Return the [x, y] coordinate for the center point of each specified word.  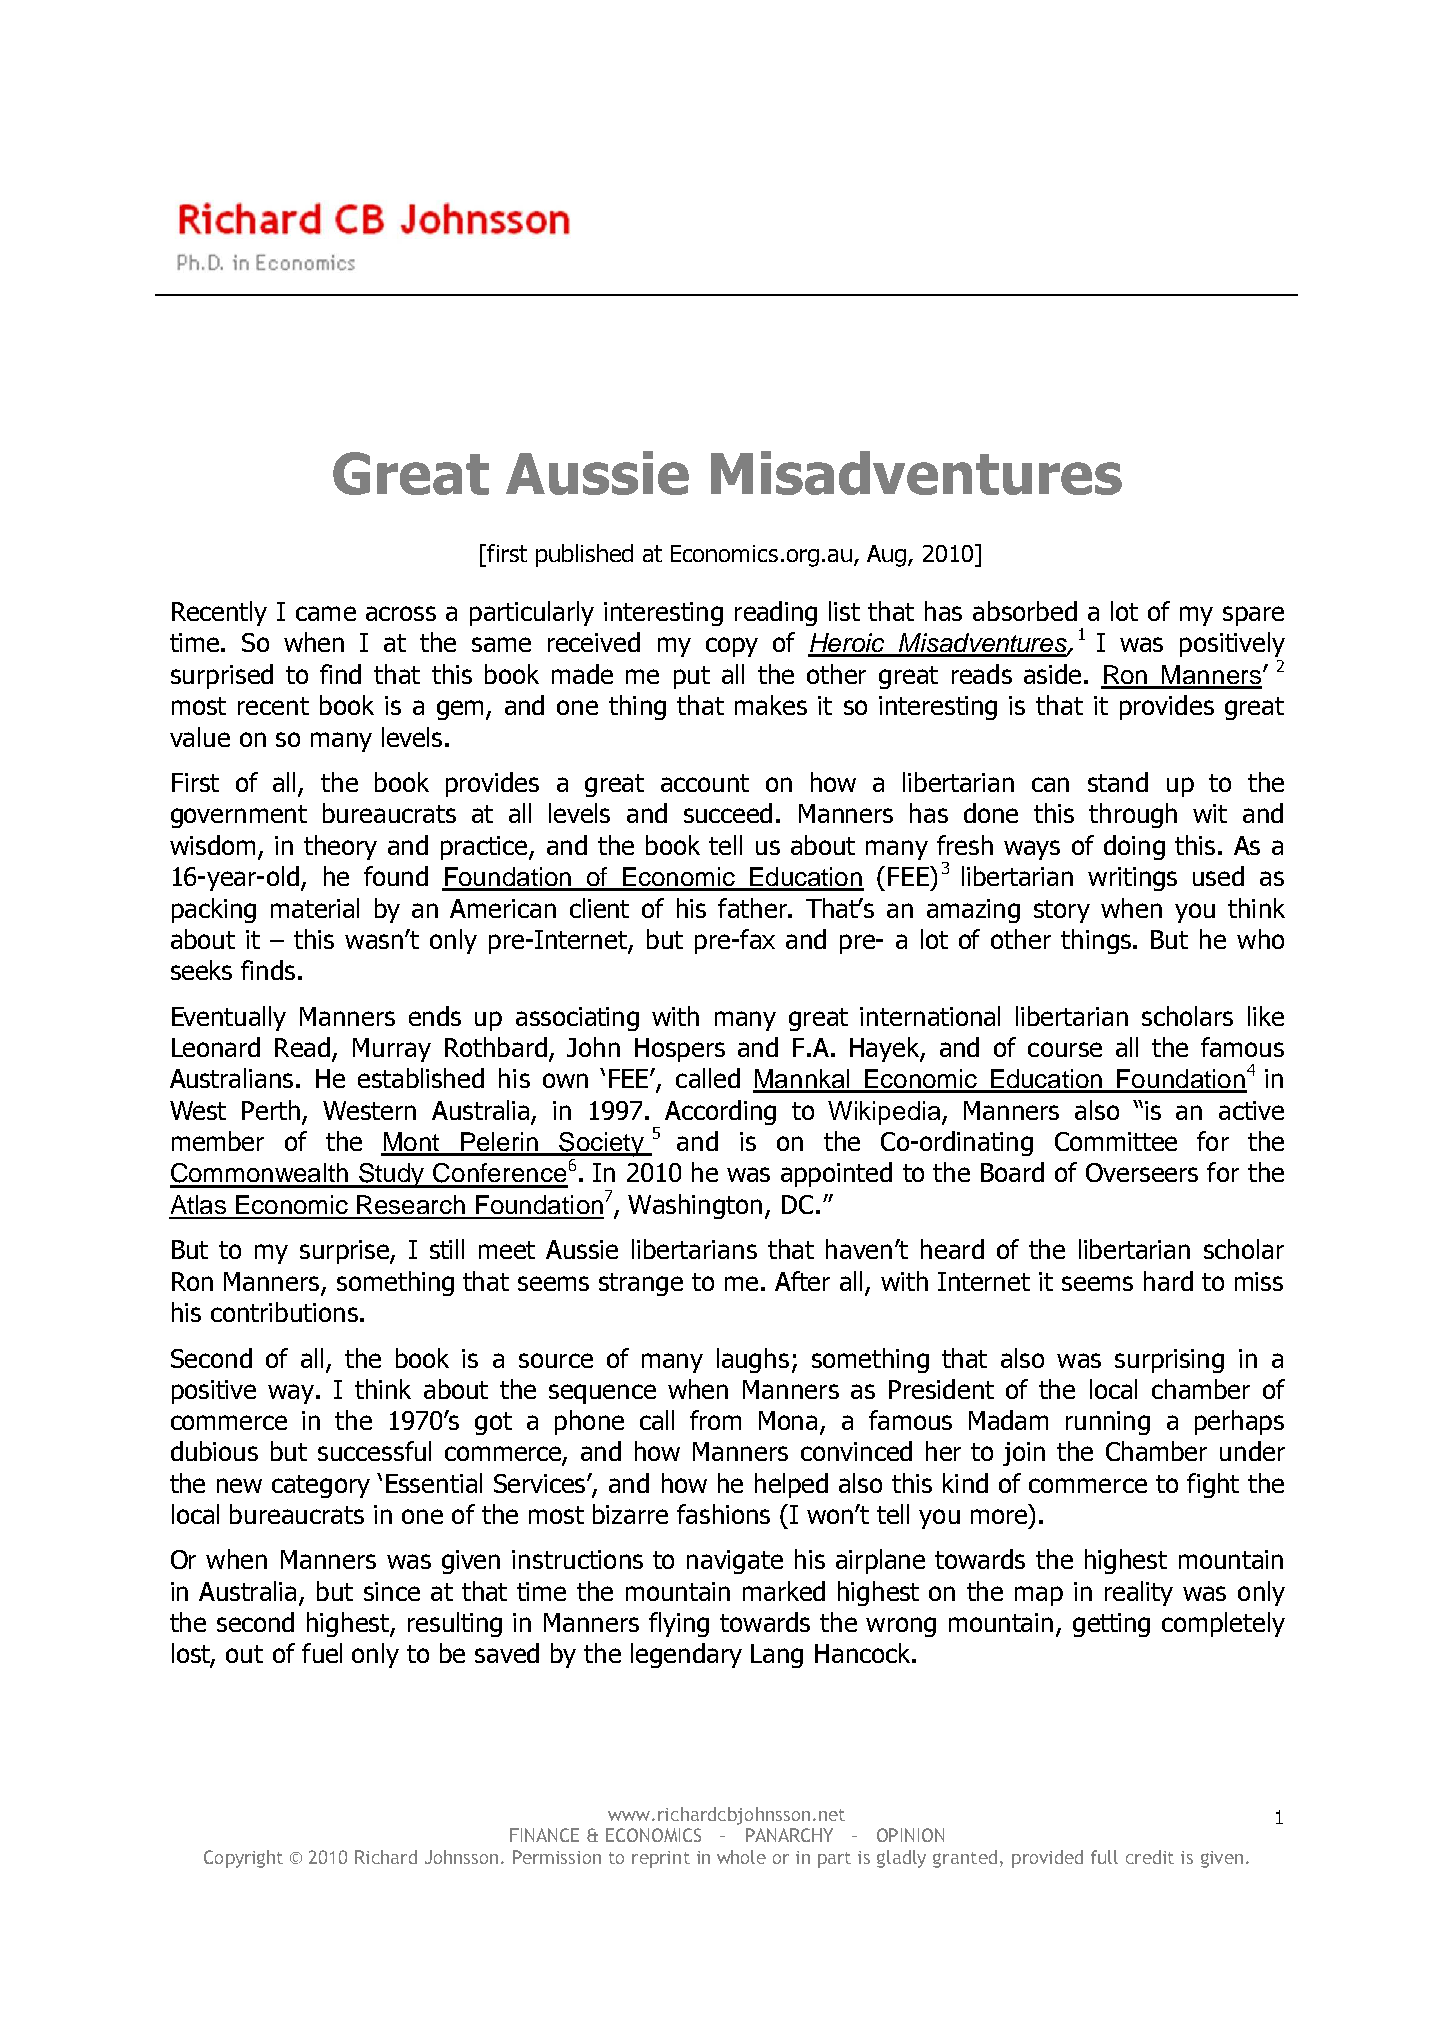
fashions [723, 1514]
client [599, 908]
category [321, 1486]
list [844, 611]
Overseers [1142, 1172]
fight [1213, 1485]
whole [741, 1857]
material [315, 908]
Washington [695, 1206]
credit [1150, 1857]
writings [1132, 879]
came [326, 613]
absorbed [1025, 611]
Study [392, 1175]
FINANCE [544, 1835]
